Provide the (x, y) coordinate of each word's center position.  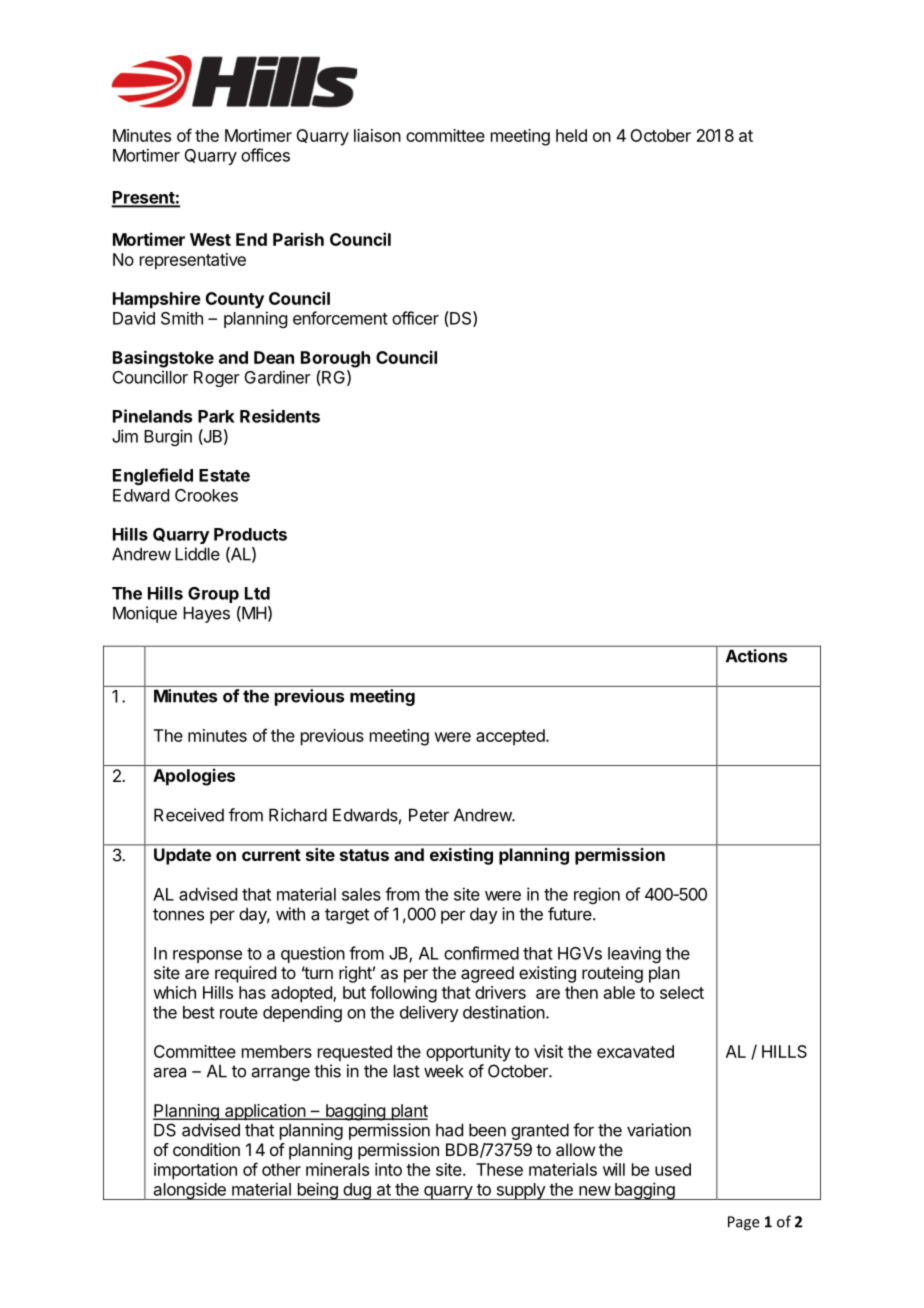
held (571, 135)
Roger (217, 379)
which (174, 992)
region (597, 895)
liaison (377, 135)
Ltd (257, 593)
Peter (429, 815)
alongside (189, 1191)
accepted (510, 737)
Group (213, 595)
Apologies (194, 777)
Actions (756, 656)
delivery (429, 1013)
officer (415, 318)
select (682, 992)
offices (265, 155)
